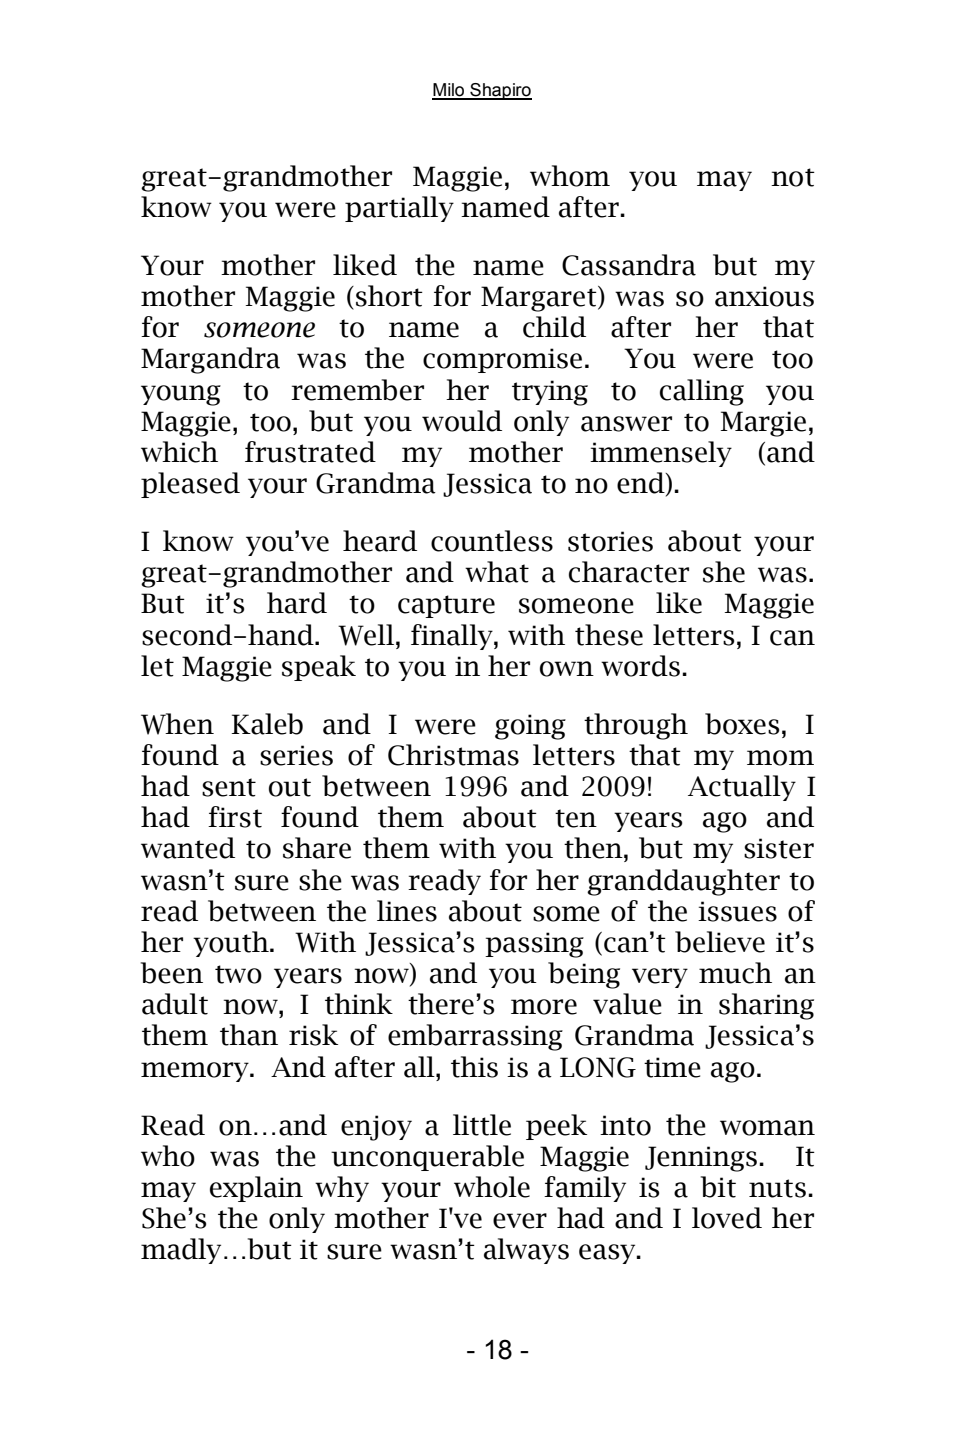 This screenshot has height=1445, width=964. I want to click on Shapiro, so click(500, 91).
